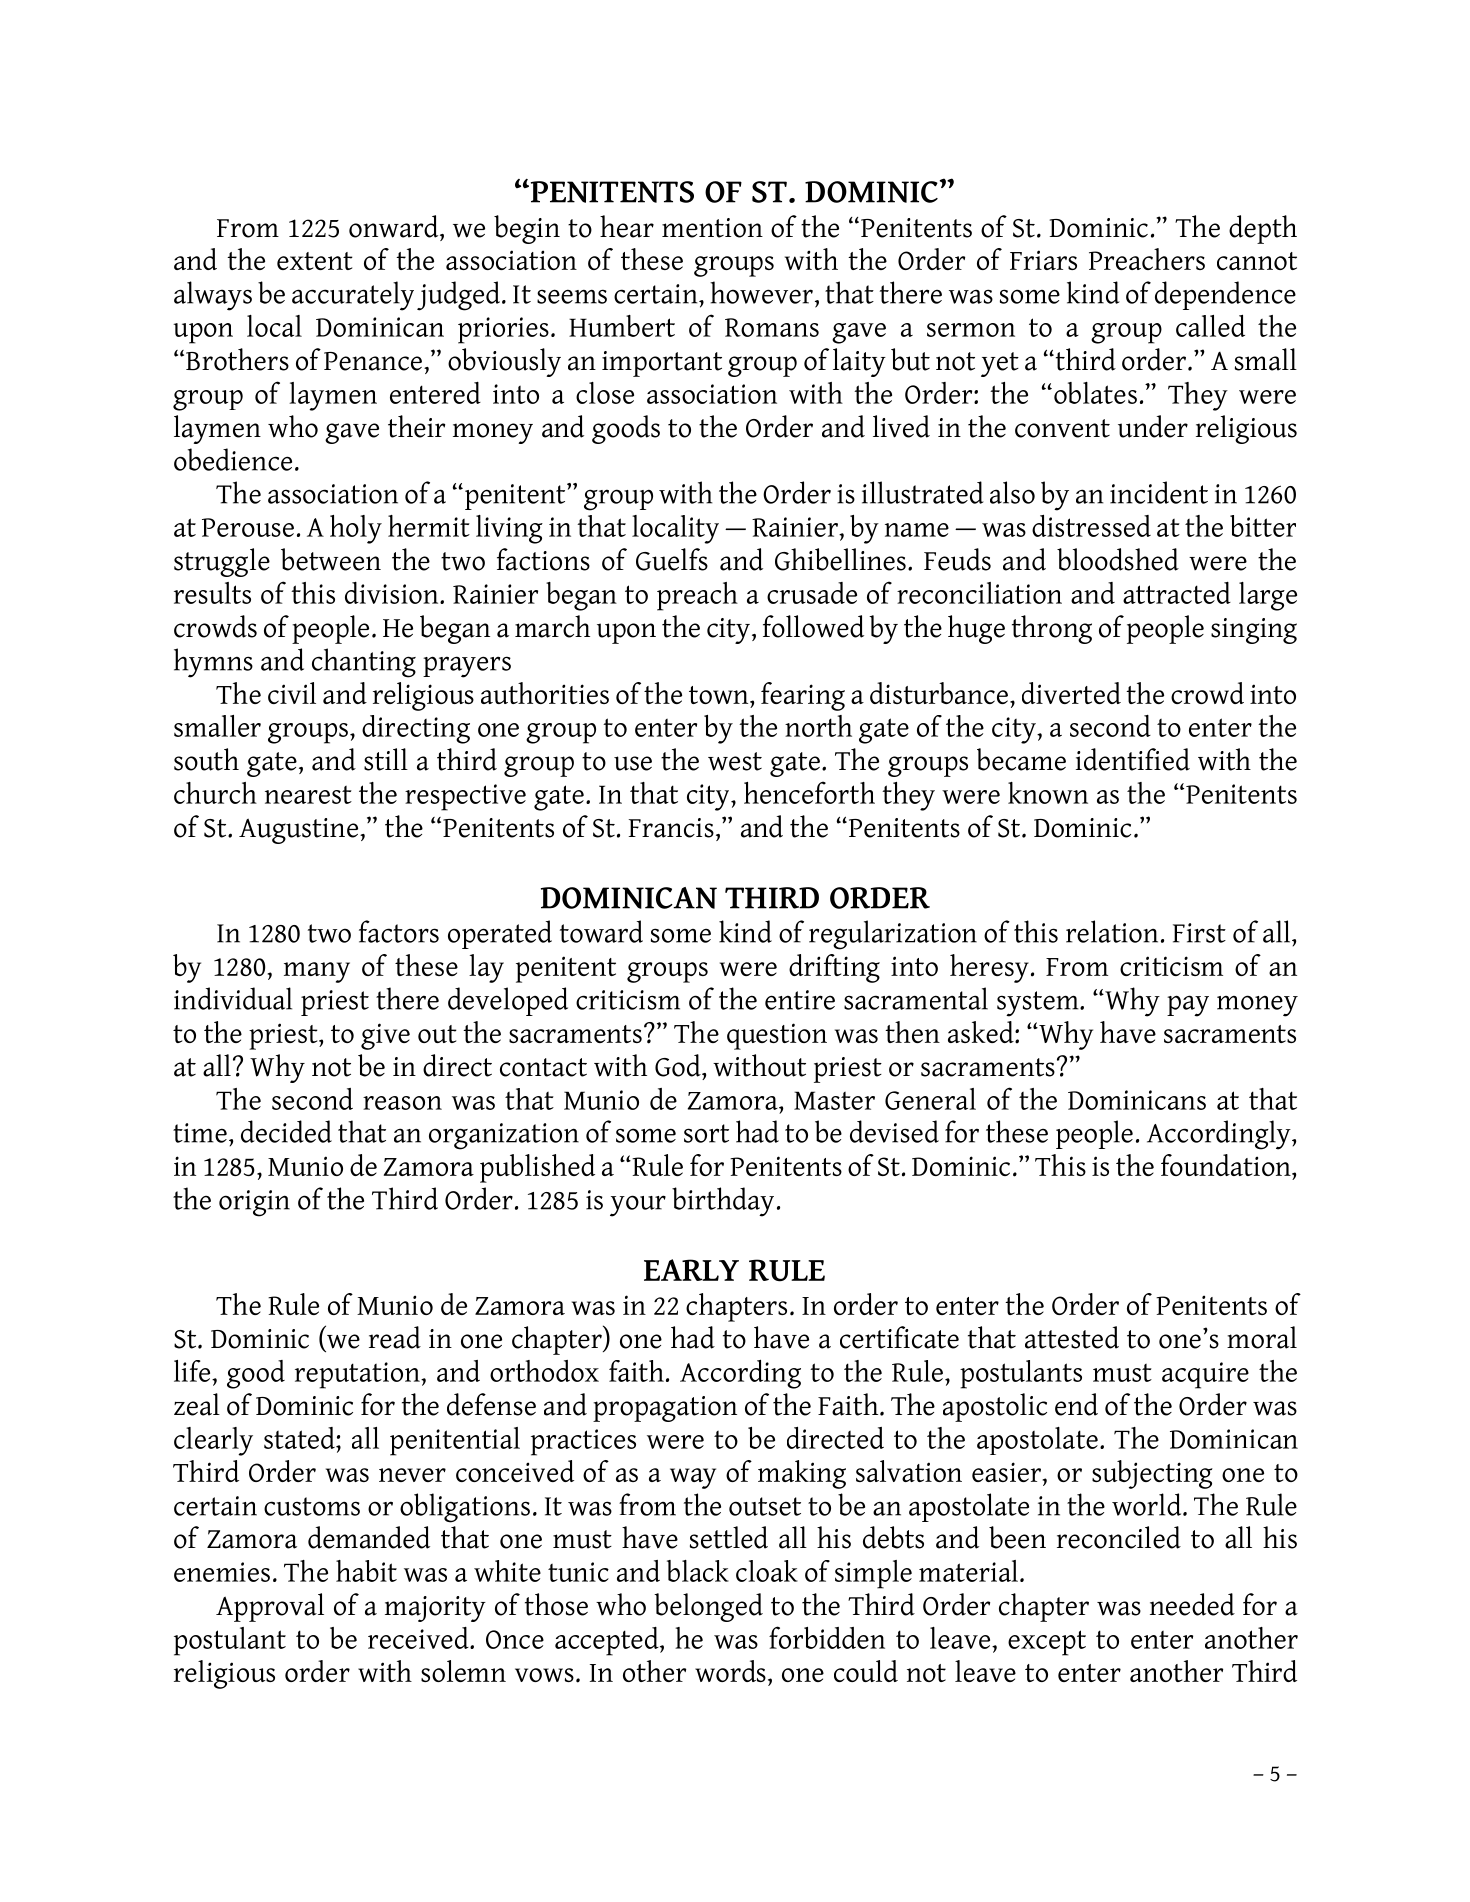  Describe the element at coordinates (800, 1000) in the screenshot. I see `entire` at that location.
